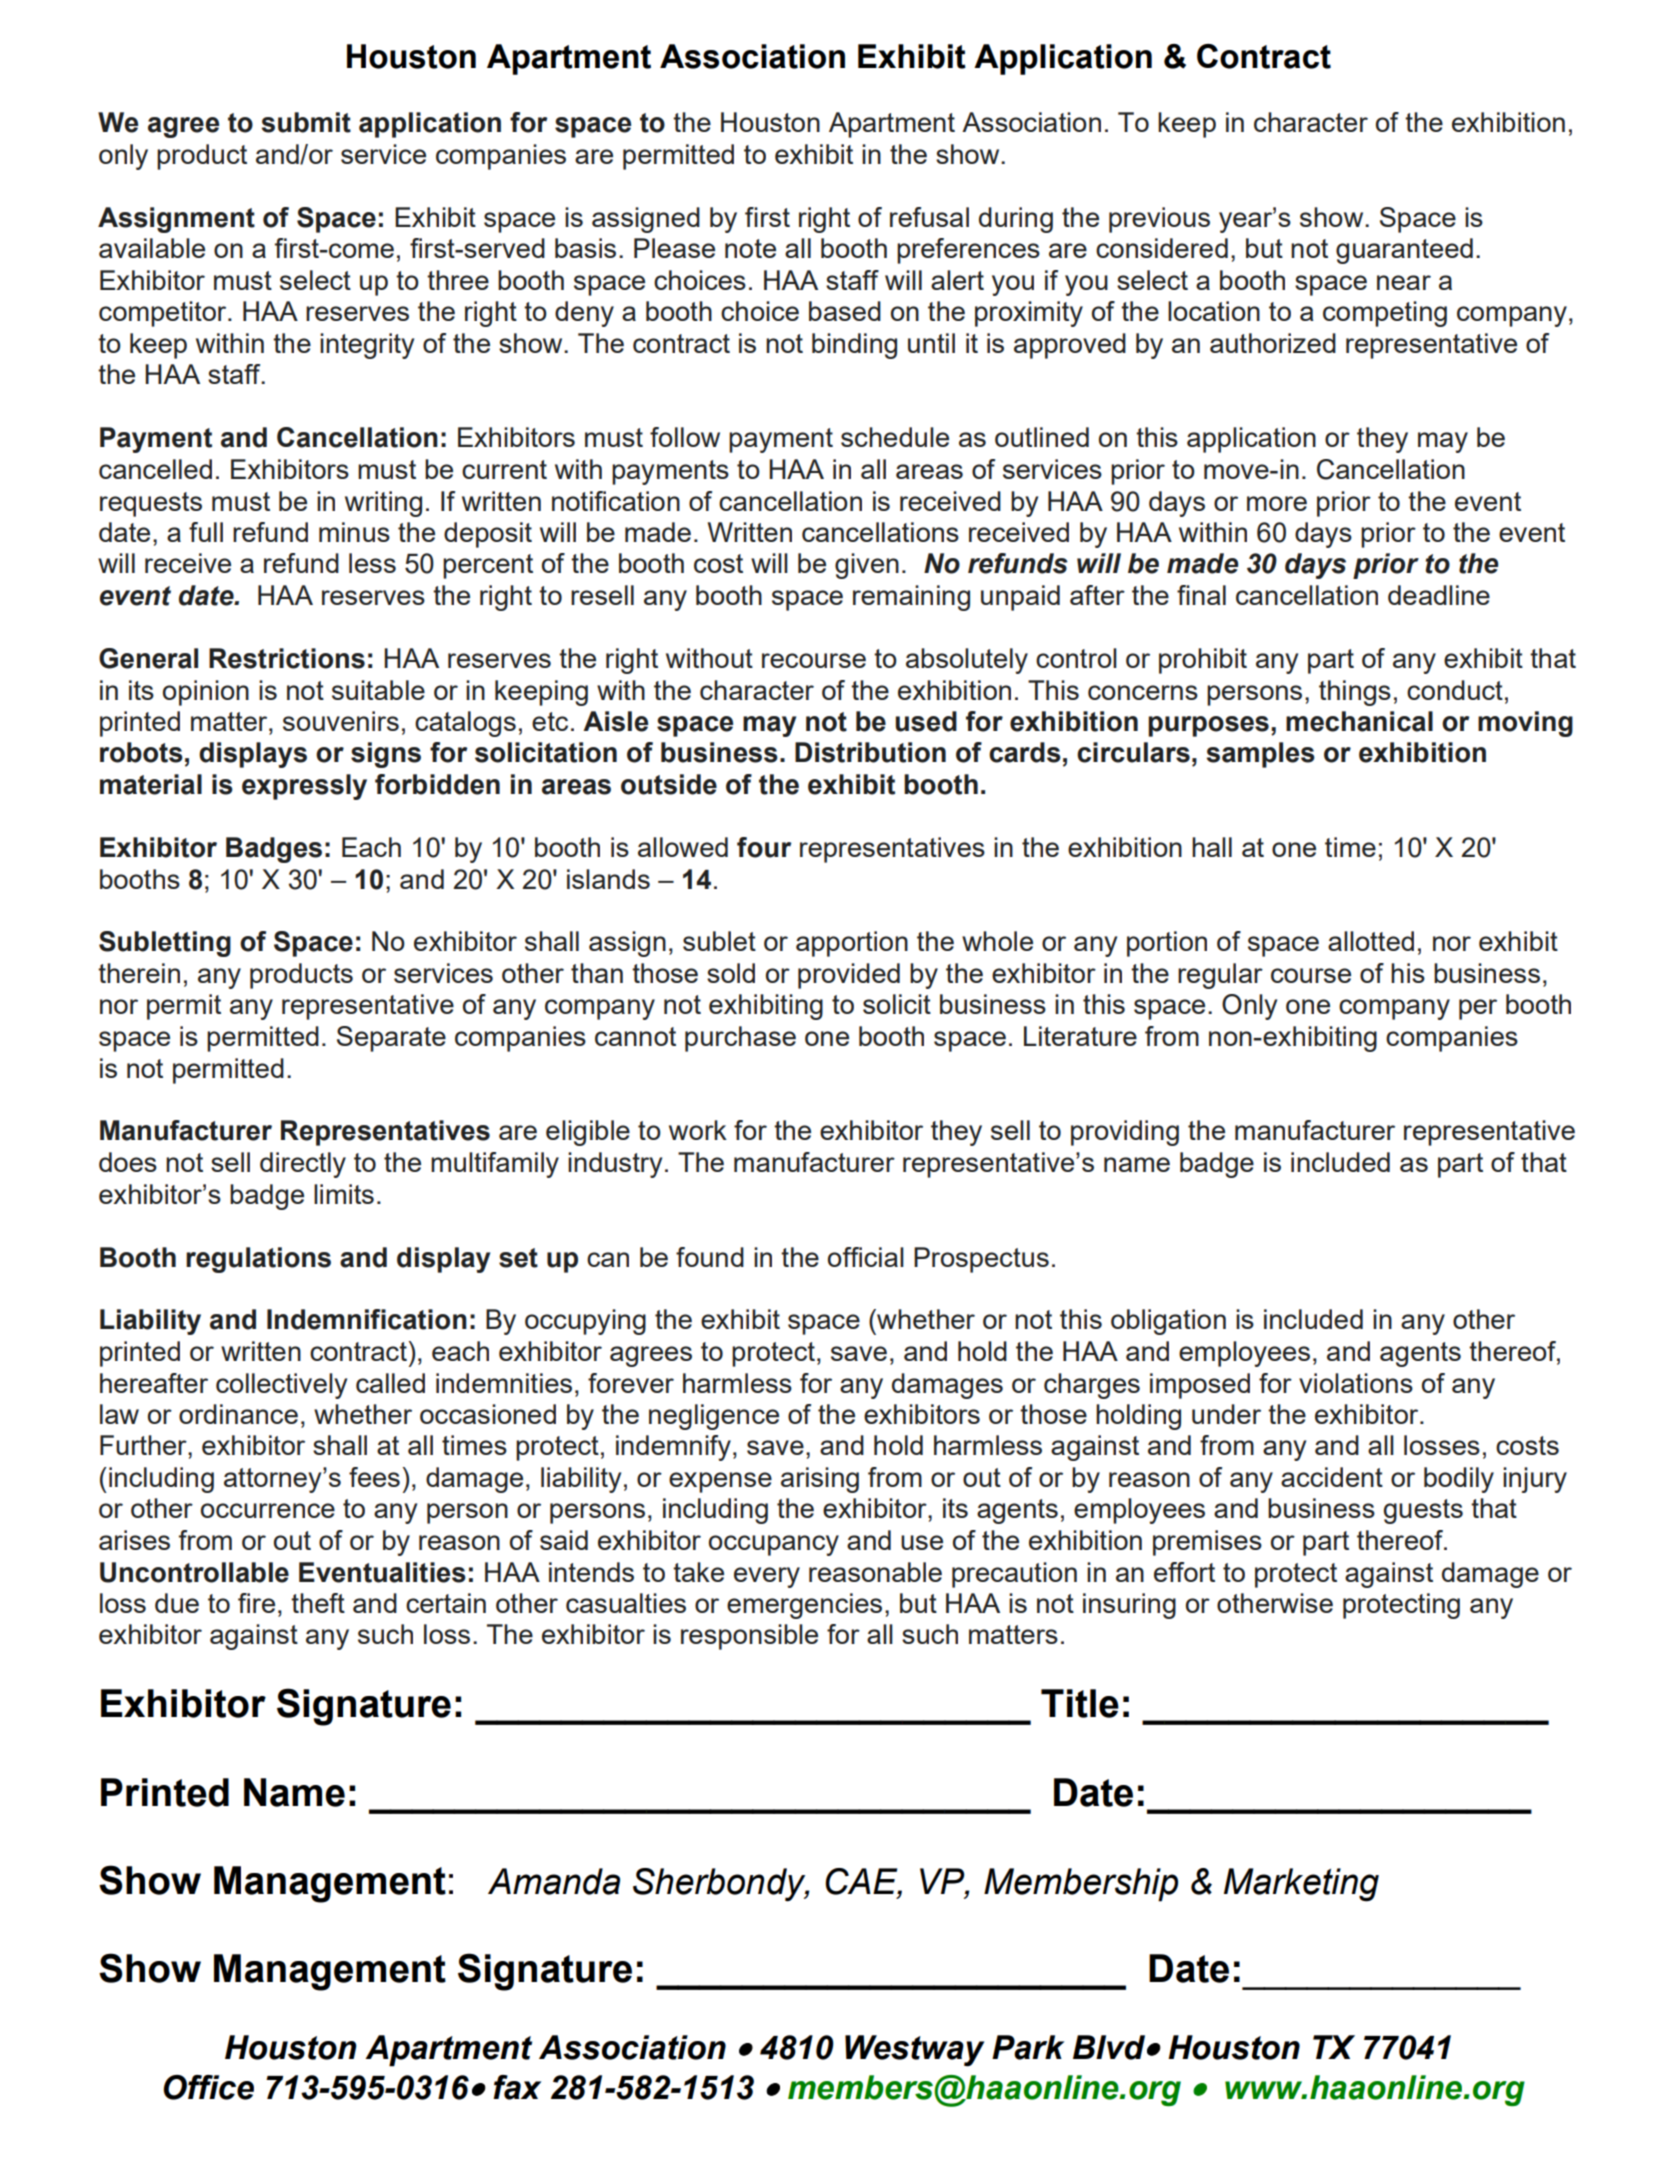 This screenshot has width=1676, height=2169. I want to click on remaining, so click(911, 598).
